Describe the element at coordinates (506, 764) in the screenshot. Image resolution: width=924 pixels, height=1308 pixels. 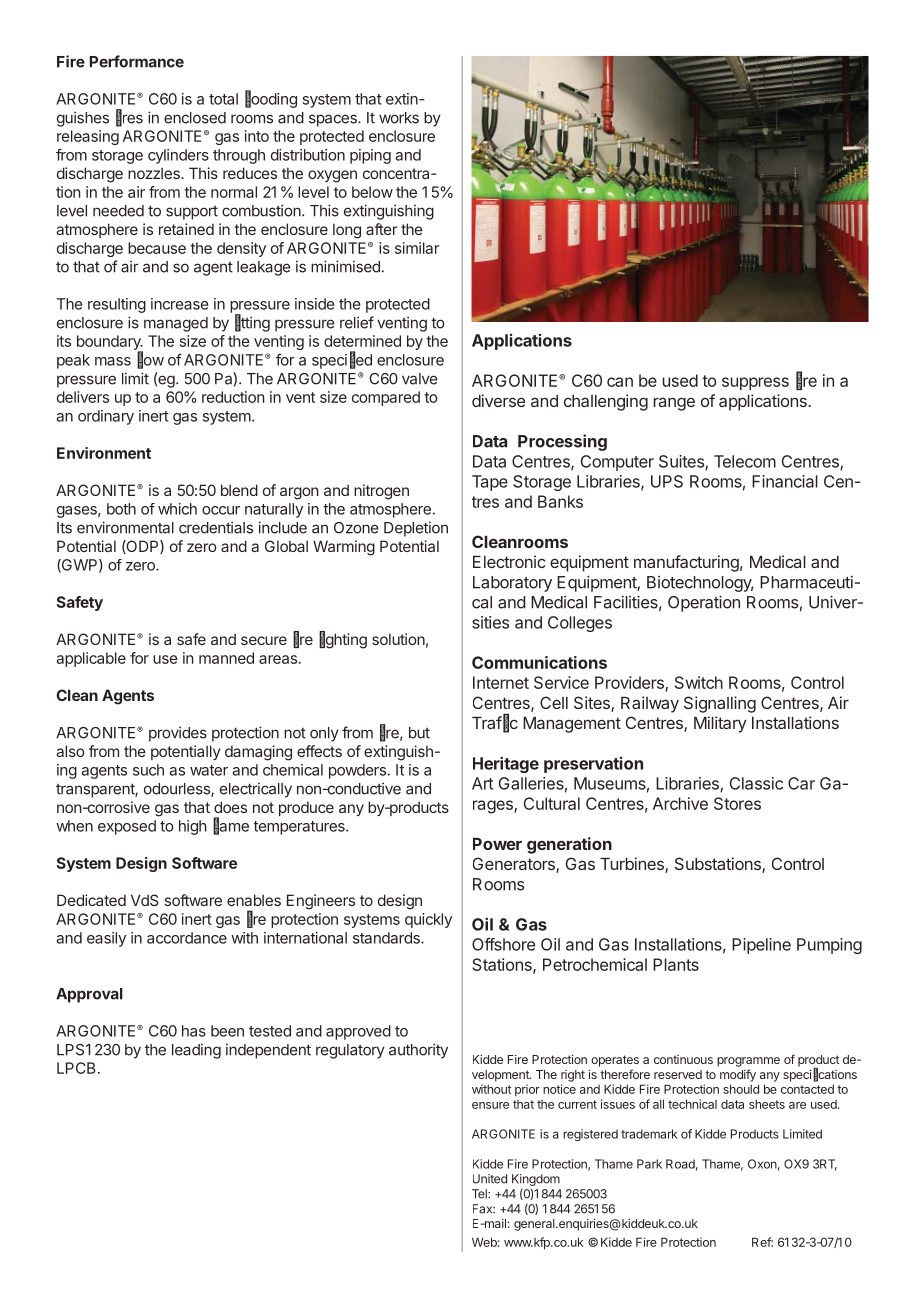
I see `Heritage` at that location.
